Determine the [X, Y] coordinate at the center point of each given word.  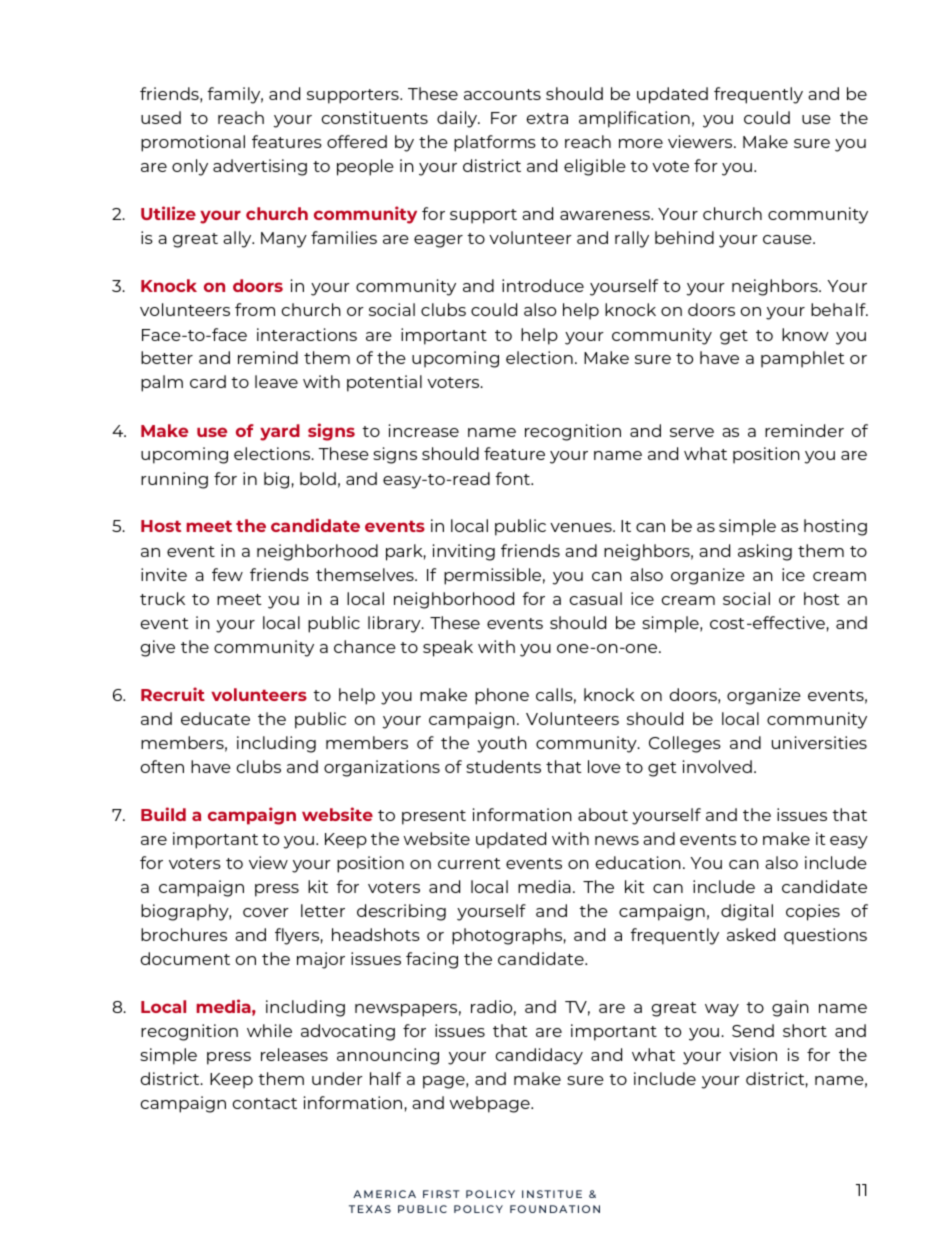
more [641, 143]
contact [265, 1103]
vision [753, 1054]
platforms [495, 143]
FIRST [441, 1194]
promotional [193, 143]
